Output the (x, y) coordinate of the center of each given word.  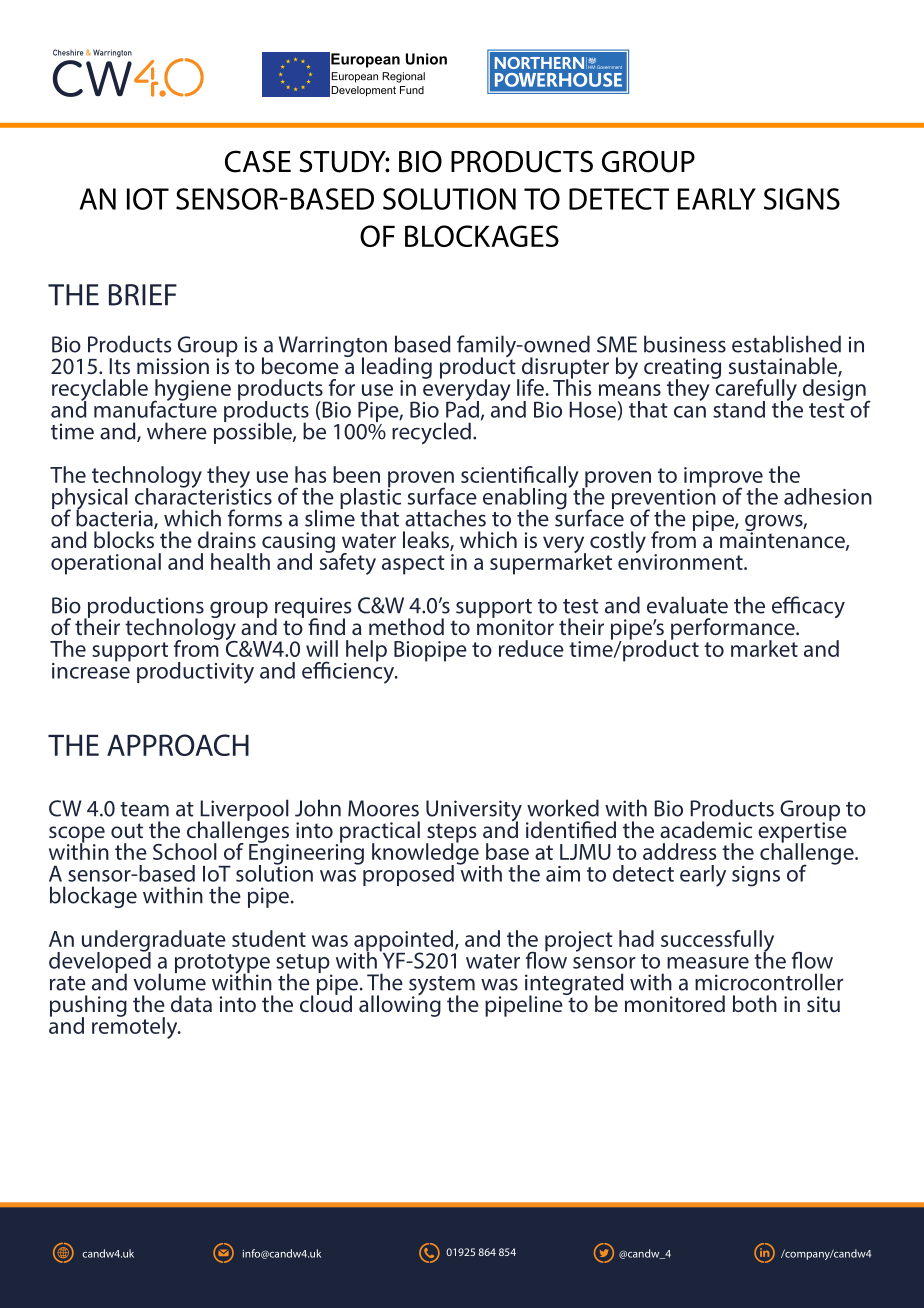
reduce (531, 648)
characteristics (203, 495)
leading (397, 369)
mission (173, 366)
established (786, 344)
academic (706, 829)
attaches (445, 518)
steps (451, 834)
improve (723, 478)
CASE (258, 161)
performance (734, 630)
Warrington (333, 348)
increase (91, 669)
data (191, 1003)
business (685, 344)
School (185, 851)
